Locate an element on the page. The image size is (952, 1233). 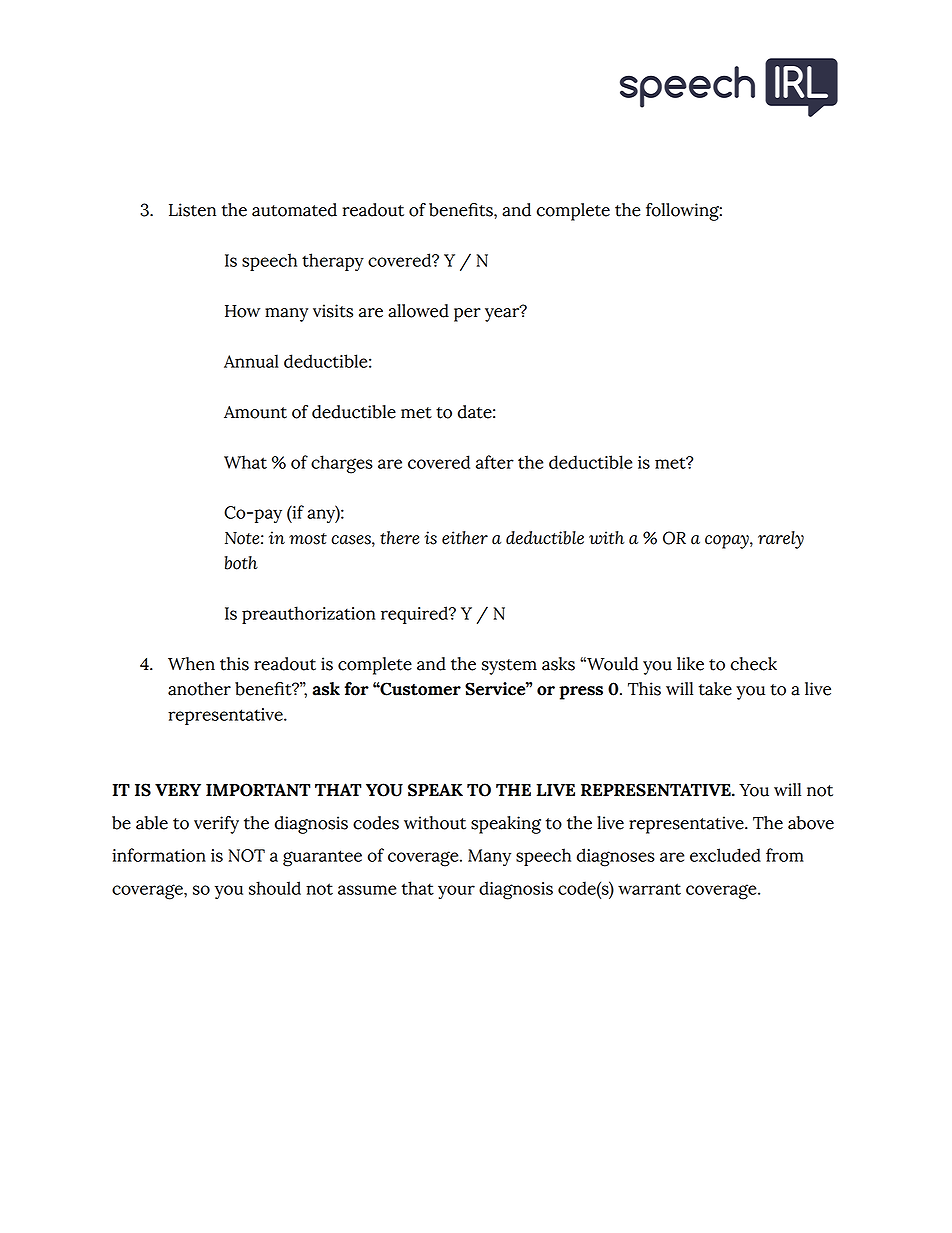
both is located at coordinates (241, 563).
